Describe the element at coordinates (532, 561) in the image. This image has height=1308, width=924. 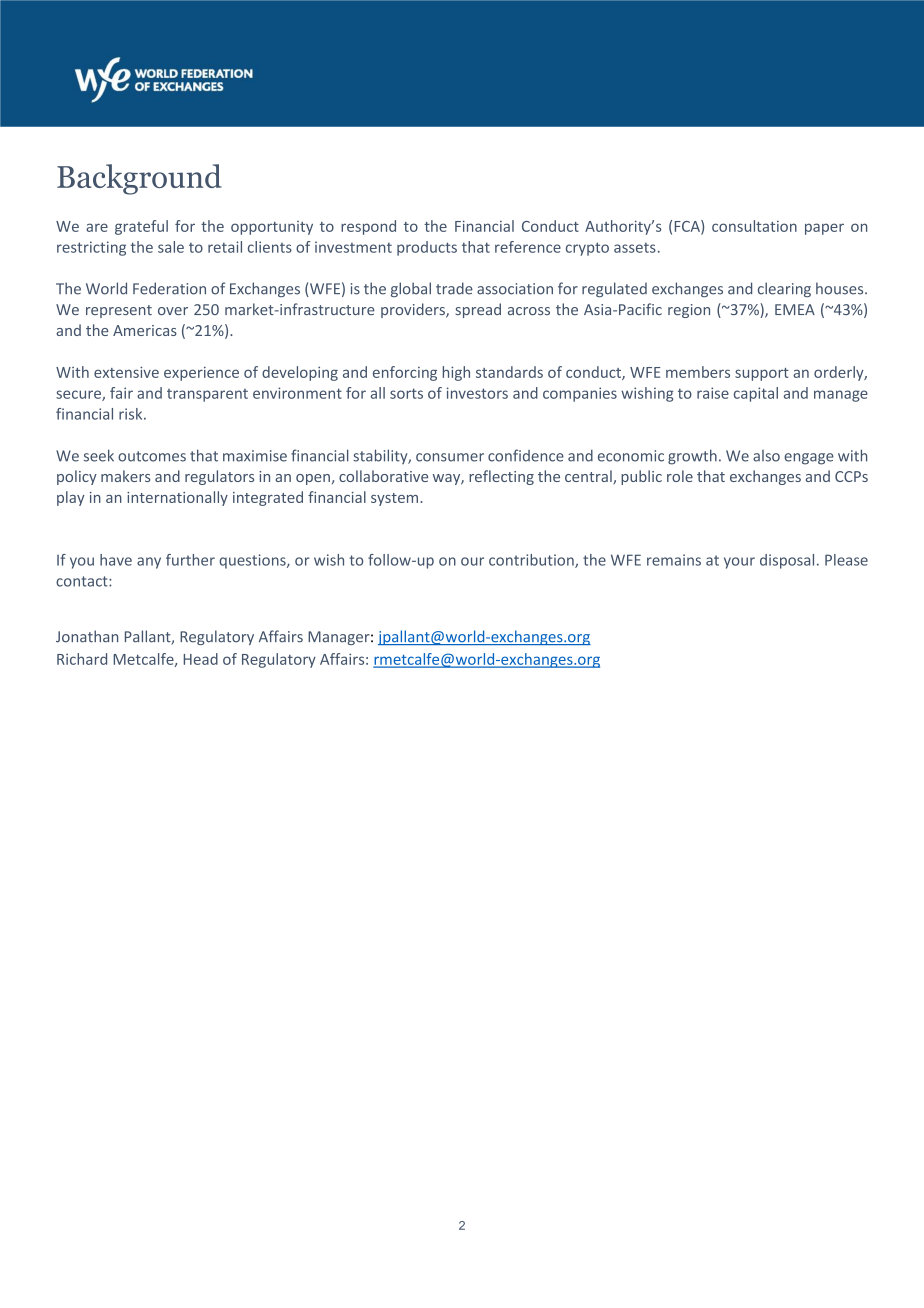
I see `contribution` at that location.
